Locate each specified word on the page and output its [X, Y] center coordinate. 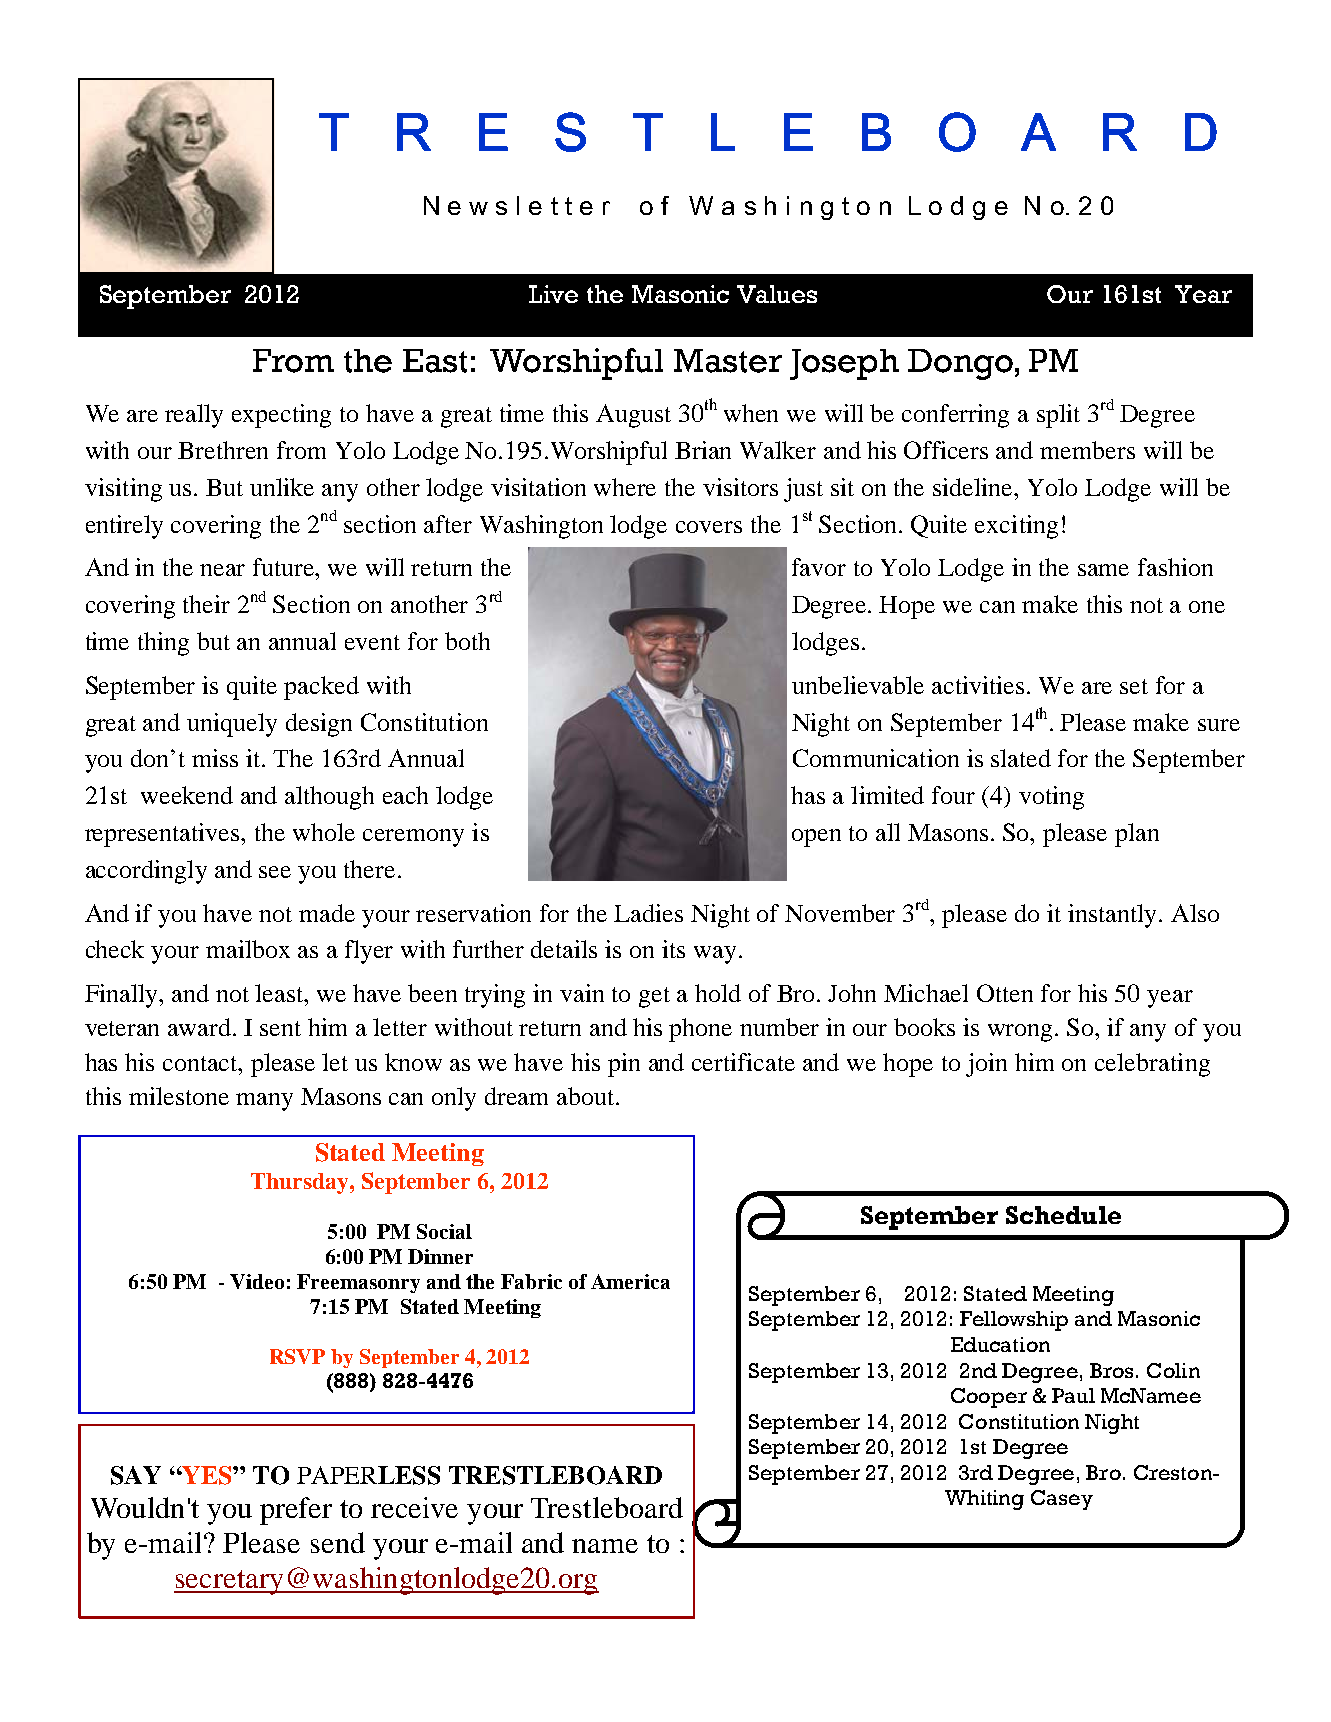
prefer [296, 1511]
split [1058, 416]
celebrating [1152, 1065]
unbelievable [858, 685]
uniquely [232, 725]
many [264, 1102]
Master [728, 361]
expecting [281, 416]
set [1134, 686]
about [587, 1096]
